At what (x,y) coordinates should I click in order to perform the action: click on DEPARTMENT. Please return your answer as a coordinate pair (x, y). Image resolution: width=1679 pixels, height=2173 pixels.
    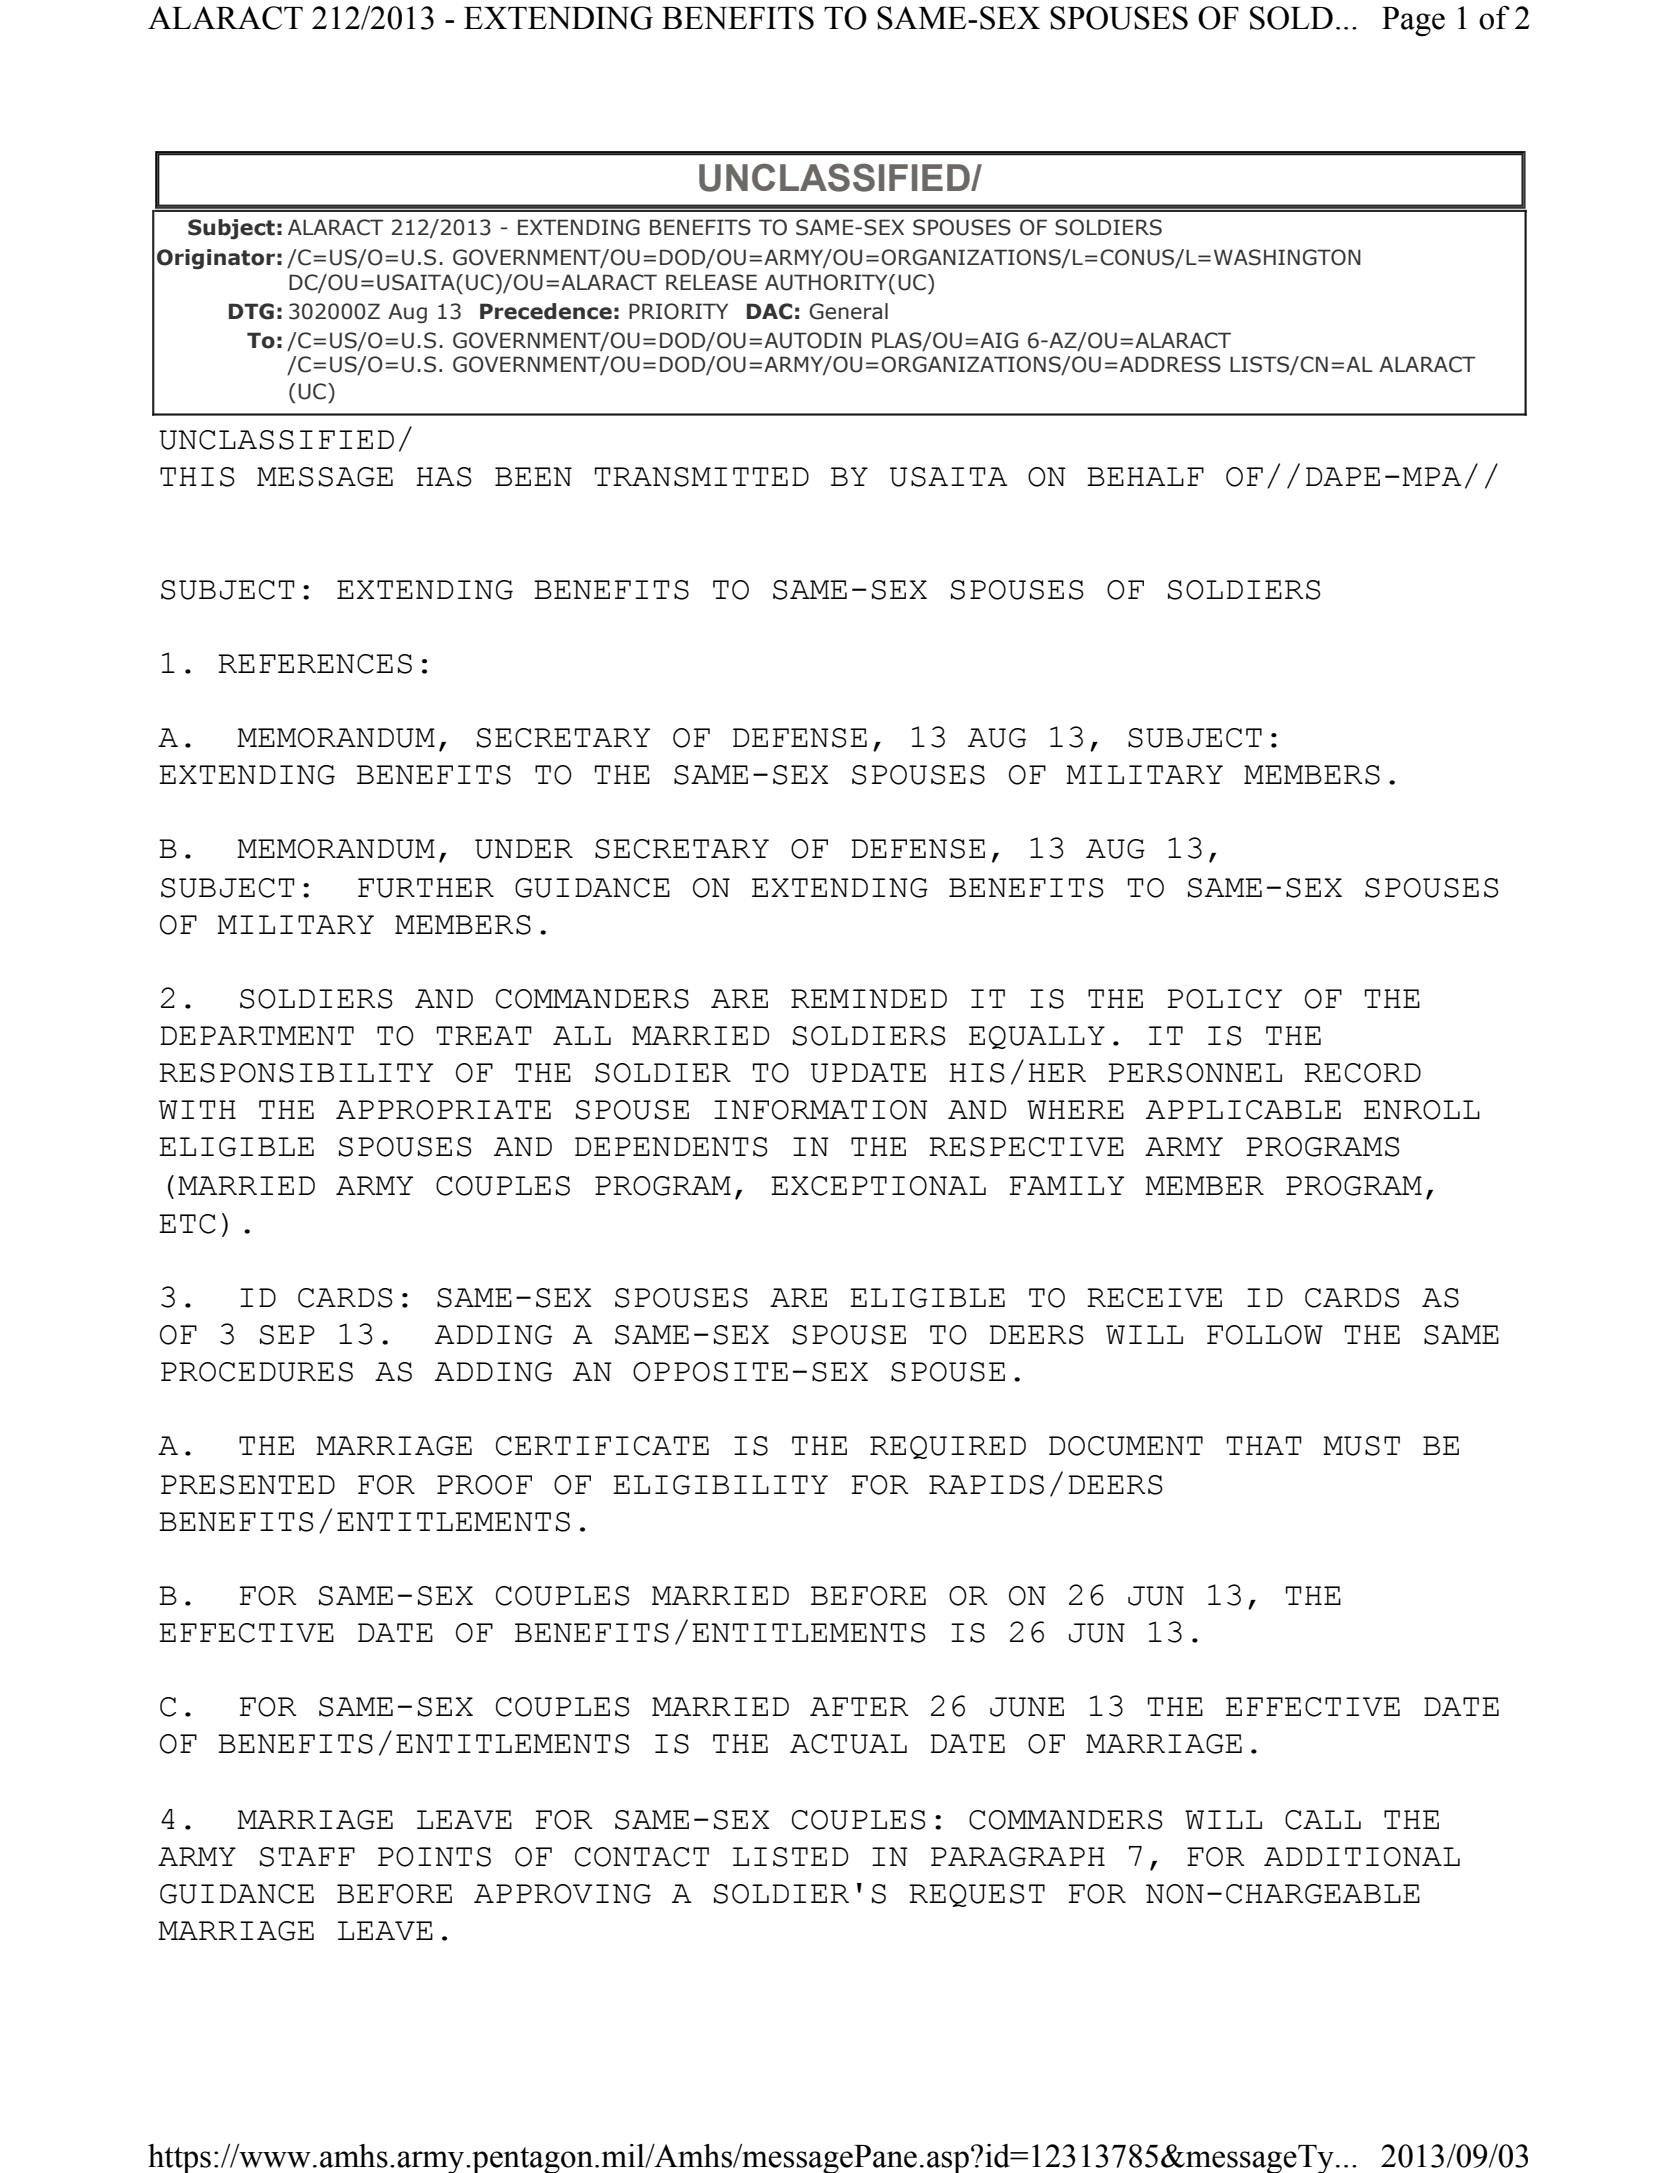
    Looking at the image, I should click on (257, 1035).
